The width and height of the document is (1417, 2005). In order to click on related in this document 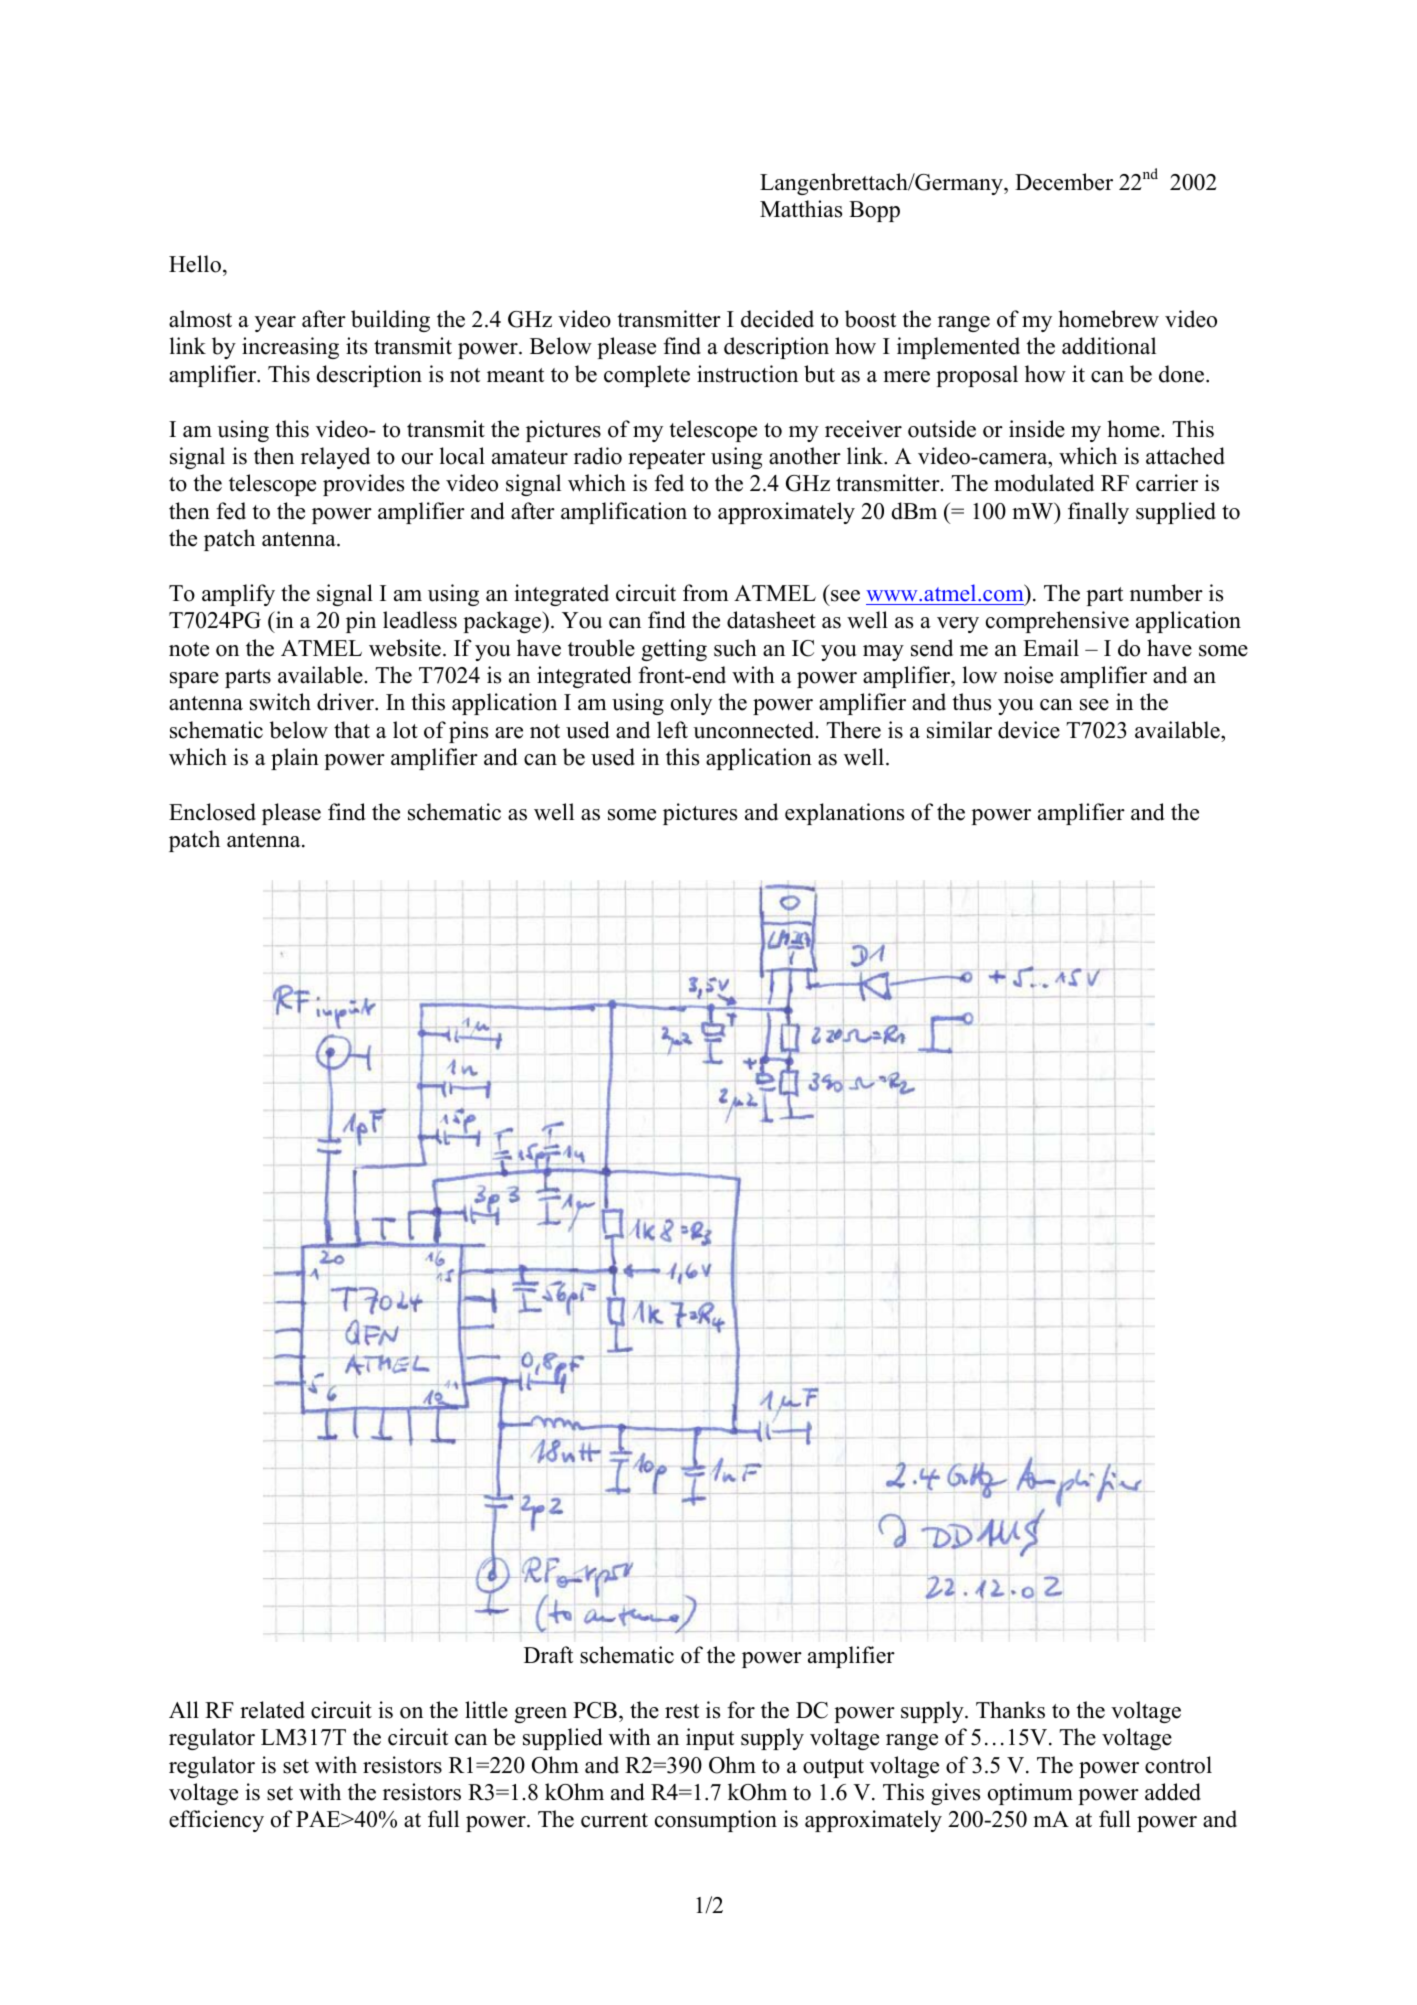, I will do `click(272, 1710)`.
